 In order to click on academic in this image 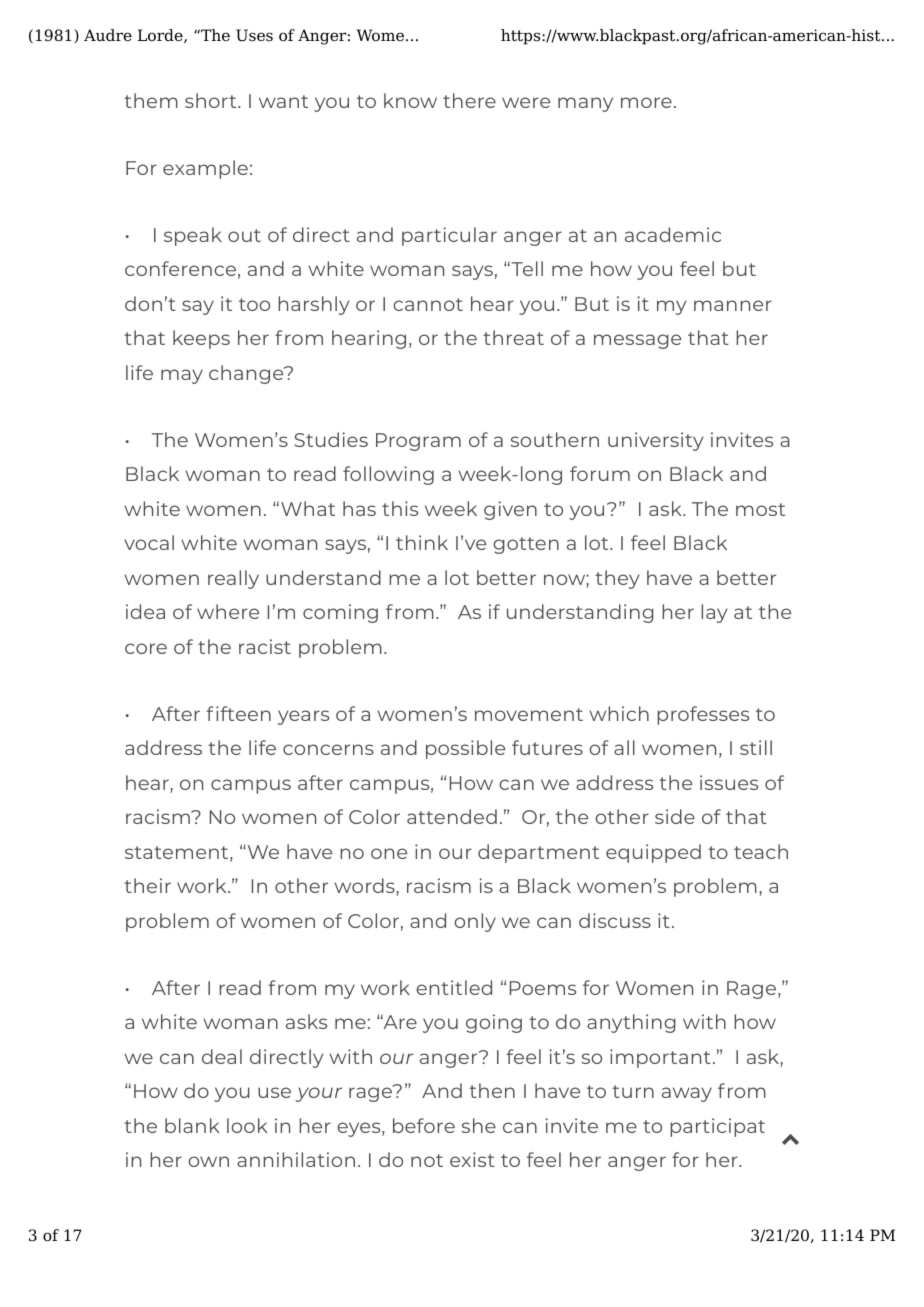, I will do `click(673, 234)`.
